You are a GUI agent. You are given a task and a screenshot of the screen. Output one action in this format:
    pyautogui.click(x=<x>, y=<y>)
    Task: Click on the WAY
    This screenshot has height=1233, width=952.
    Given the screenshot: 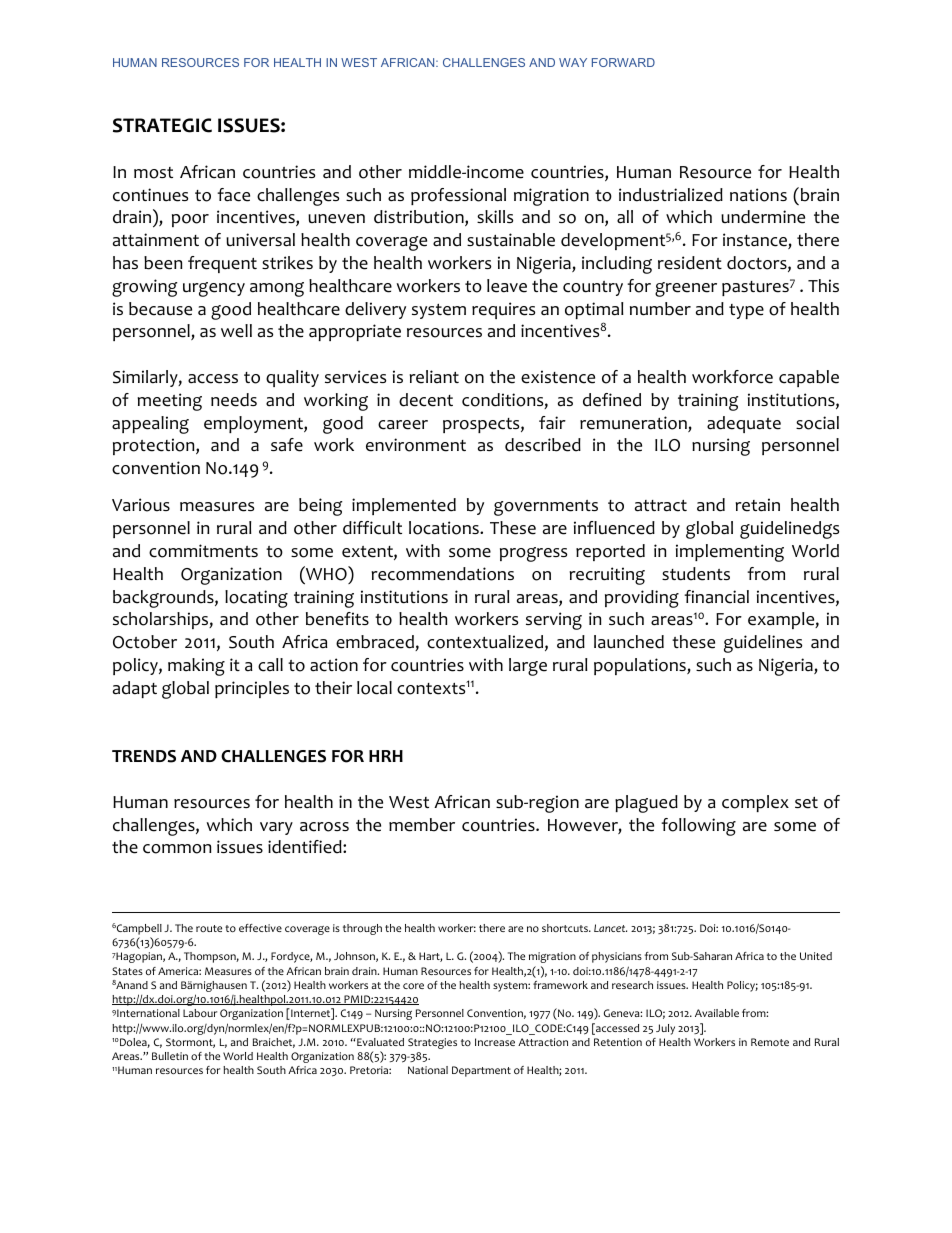 What is the action you would take?
    pyautogui.click(x=573, y=62)
